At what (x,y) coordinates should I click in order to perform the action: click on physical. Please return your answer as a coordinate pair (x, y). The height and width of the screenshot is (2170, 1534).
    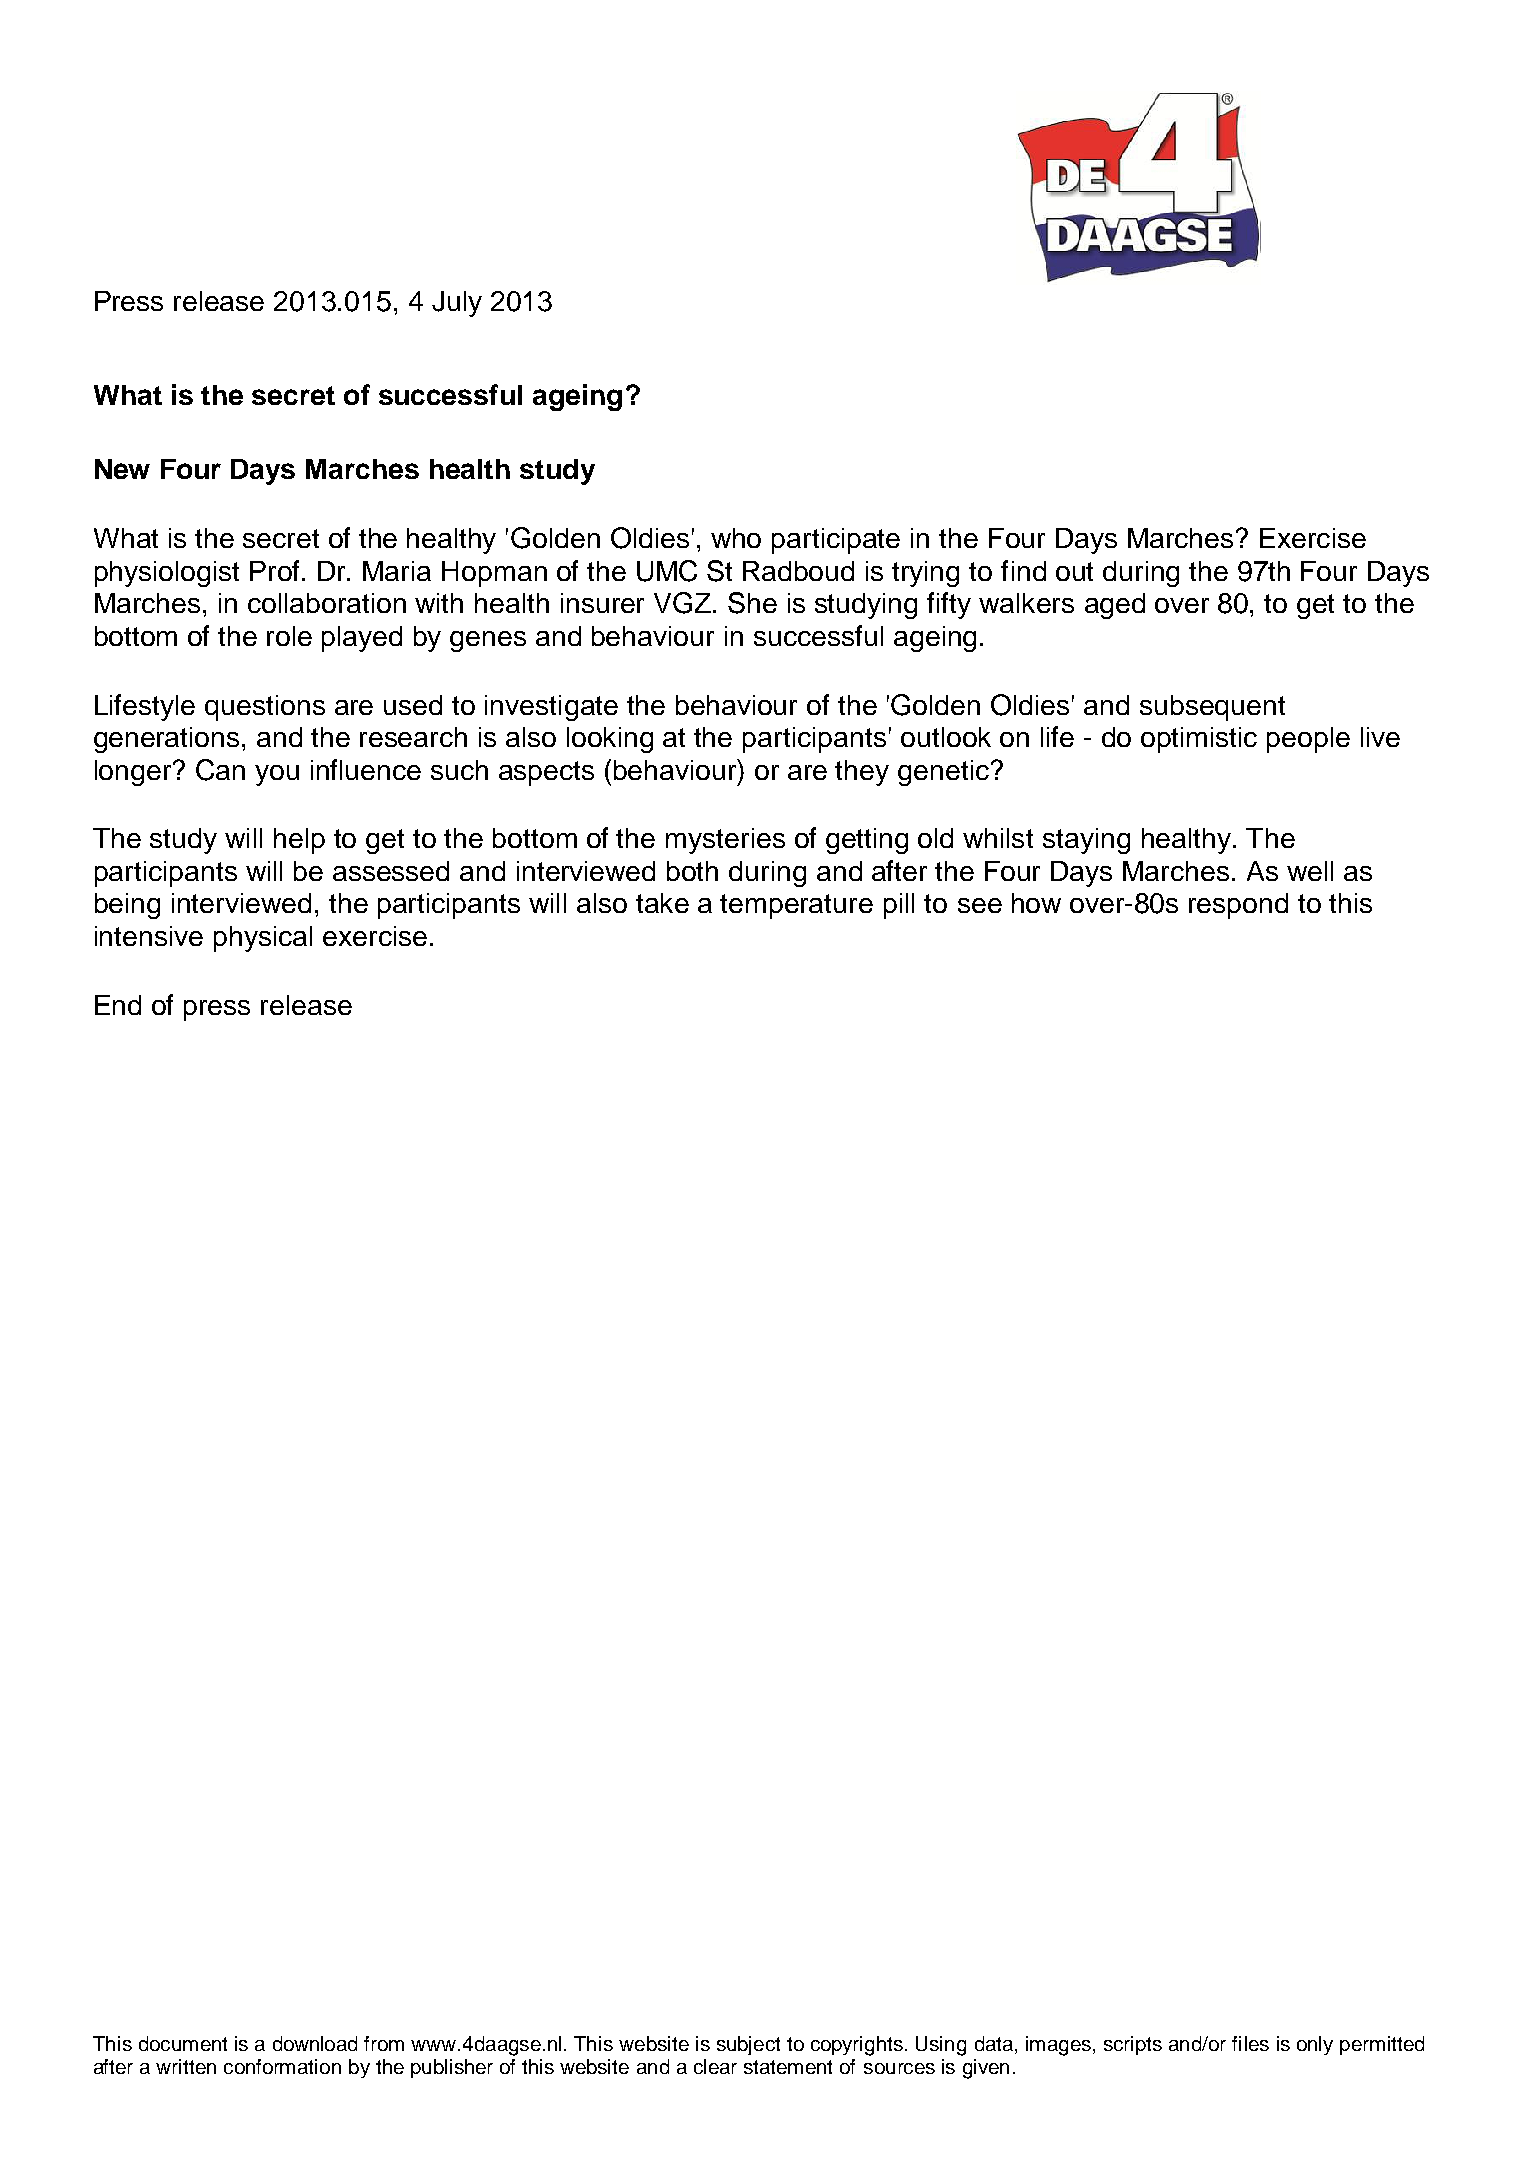
    Looking at the image, I should click on (263, 939).
